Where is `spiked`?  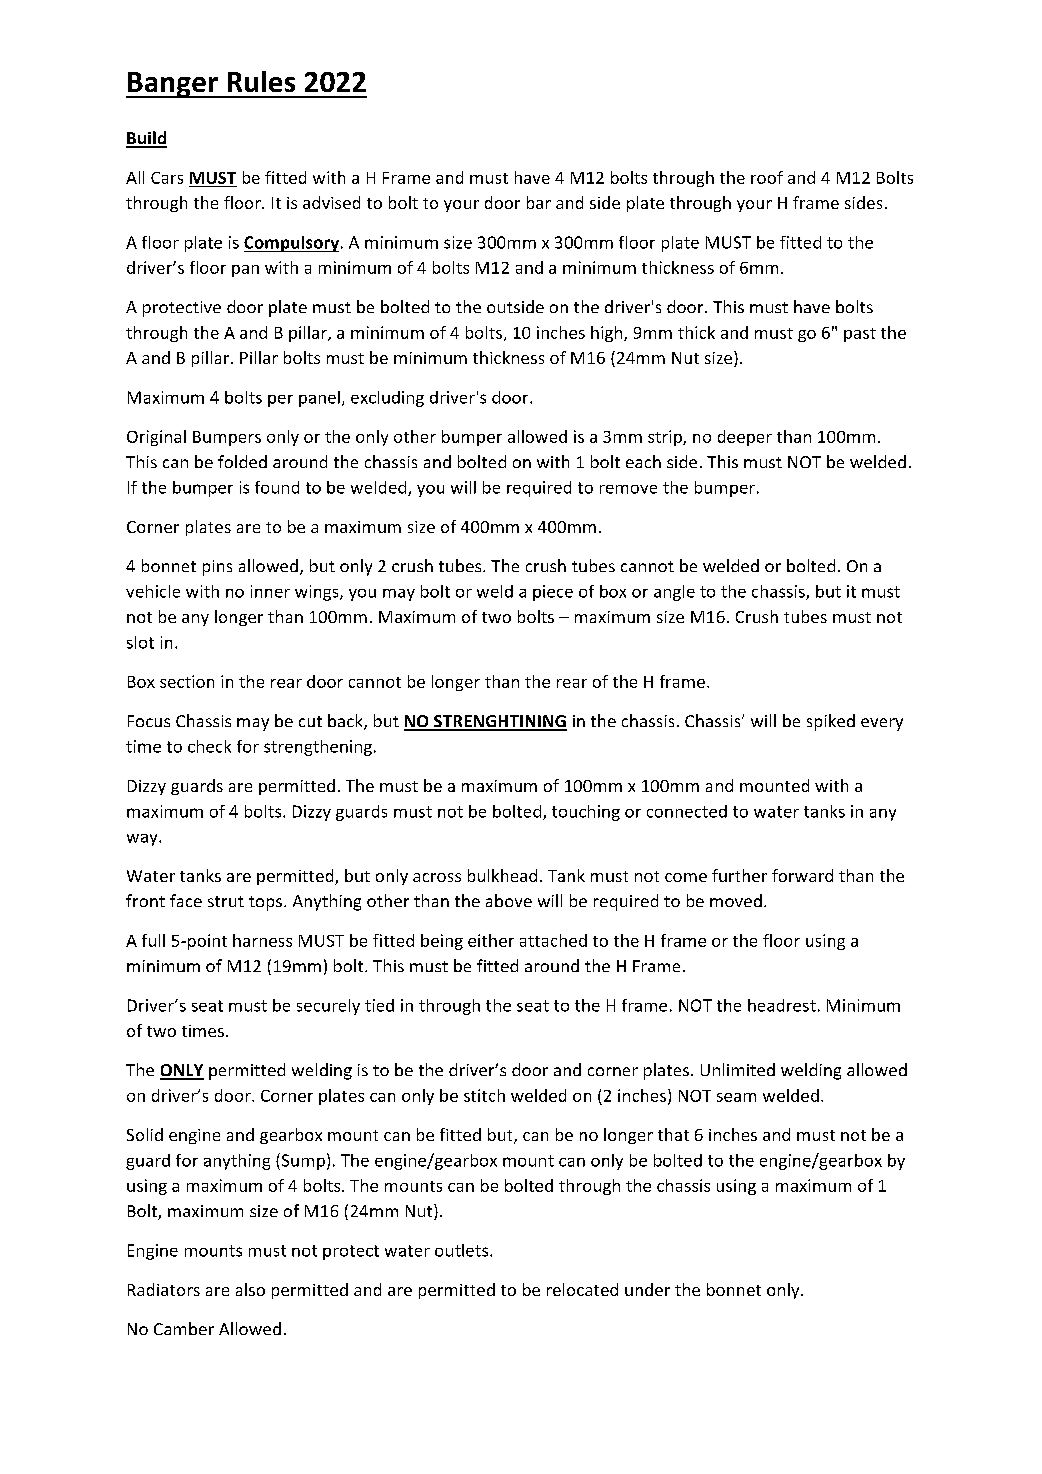
spiked is located at coordinates (831, 722).
